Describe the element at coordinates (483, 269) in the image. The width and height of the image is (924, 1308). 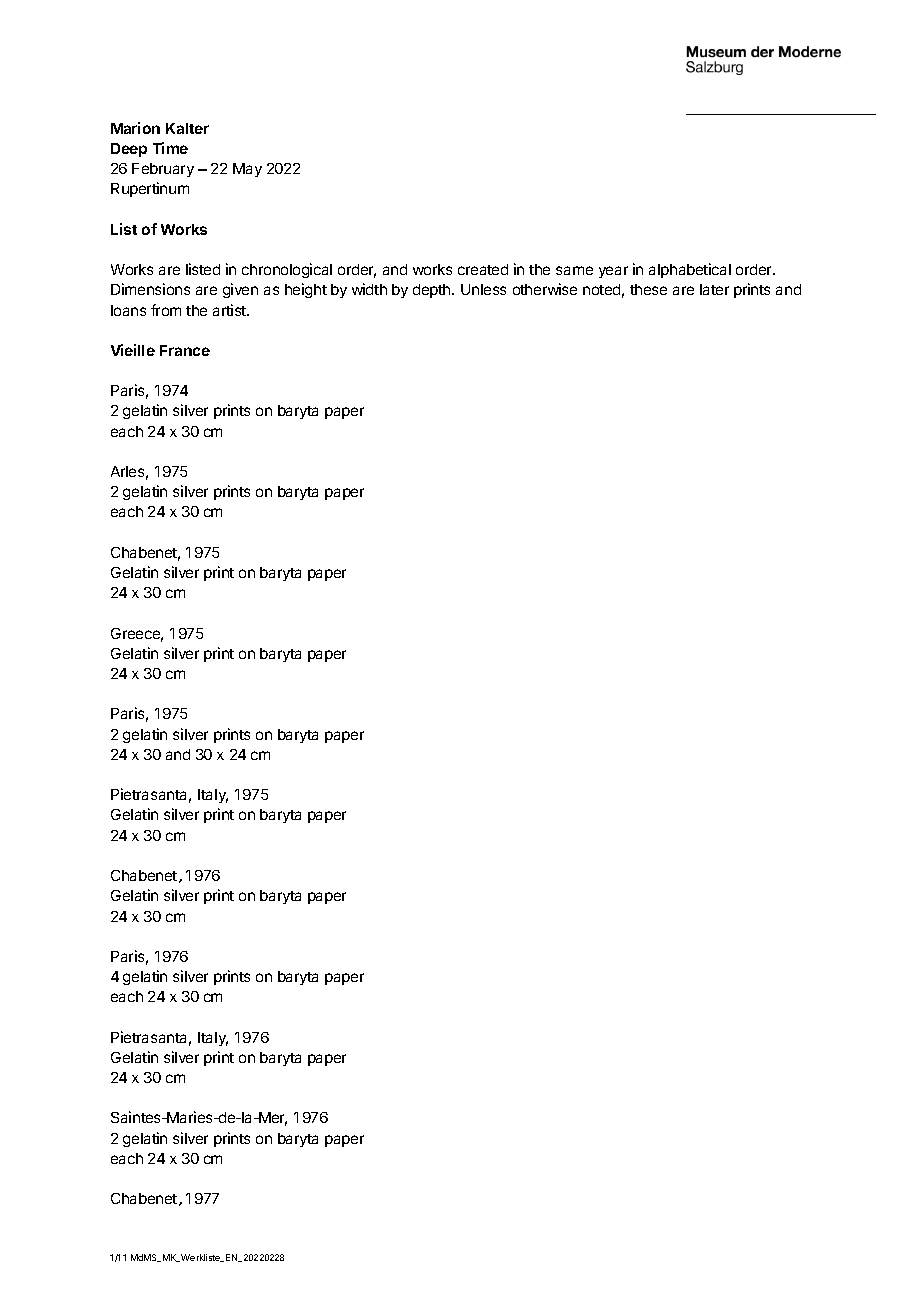
I see `created` at that location.
